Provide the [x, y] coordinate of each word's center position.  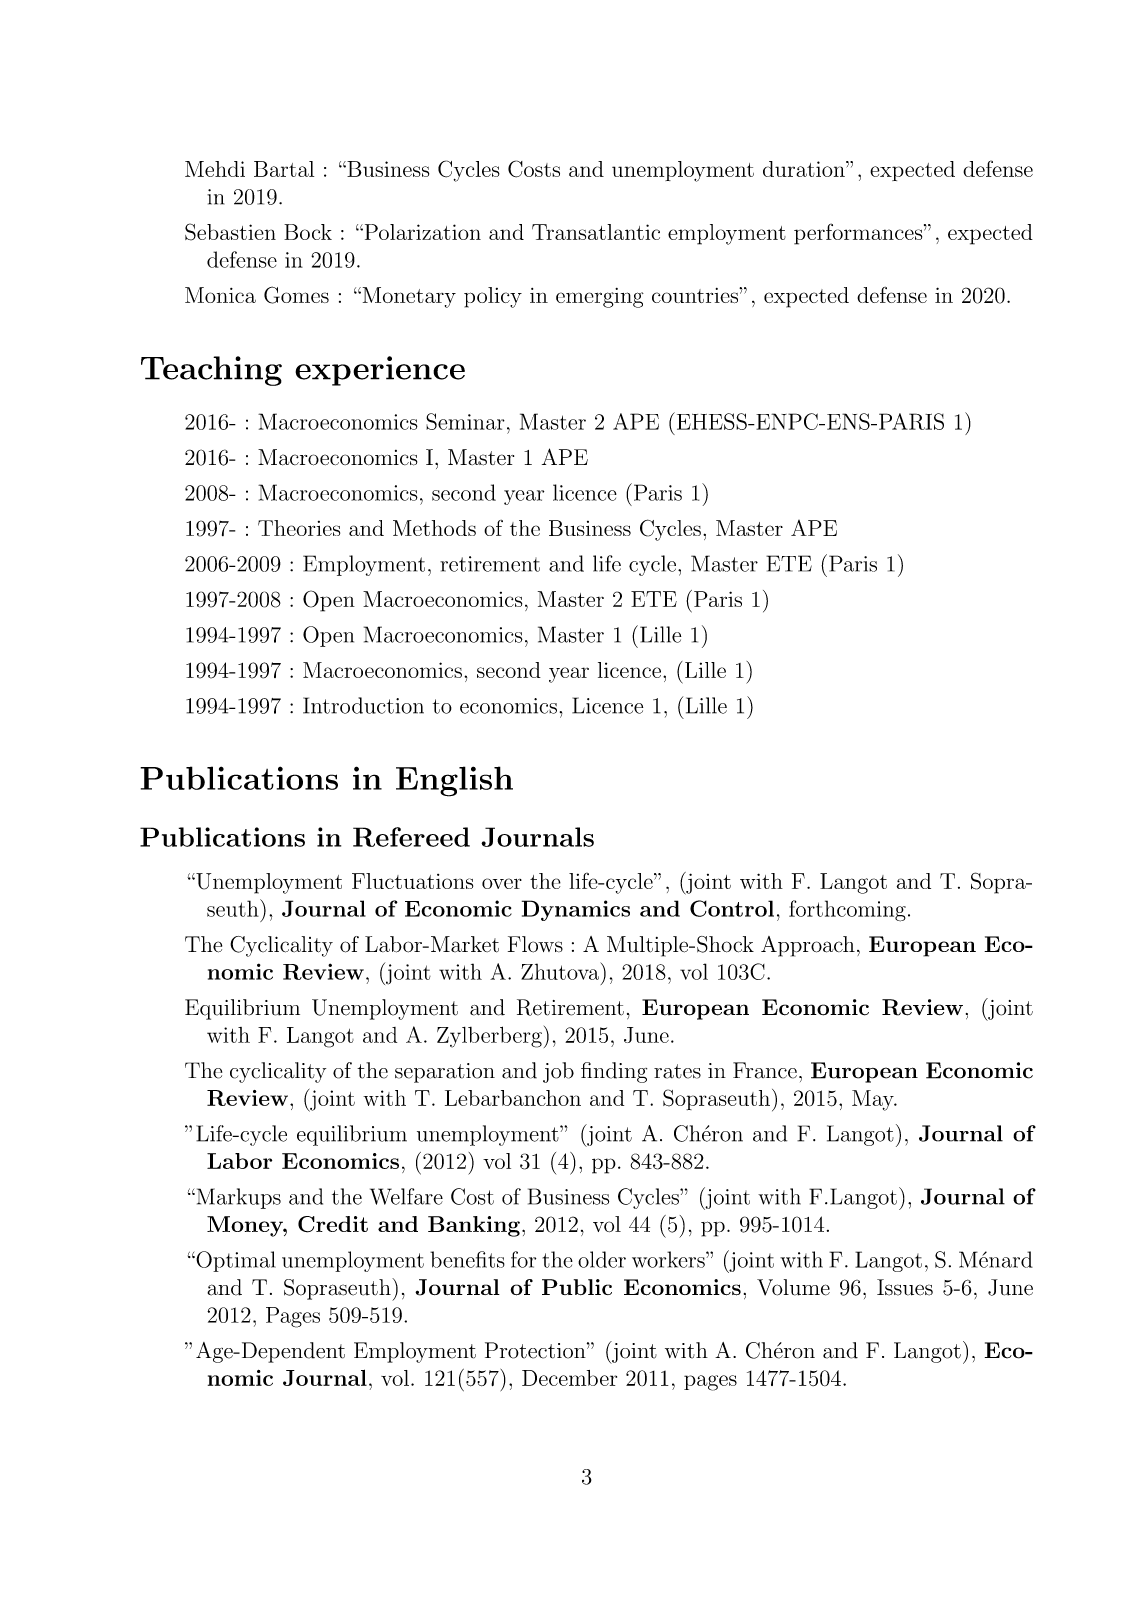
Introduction [363, 705]
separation [445, 1073]
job [558, 1072]
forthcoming [847, 911]
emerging [600, 298]
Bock [308, 232]
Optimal [235, 1261]
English [454, 781]
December [569, 1378]
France [765, 1070]
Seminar [465, 421]
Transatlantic [596, 232]
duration [805, 169]
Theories [299, 528]
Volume [793, 1287]
